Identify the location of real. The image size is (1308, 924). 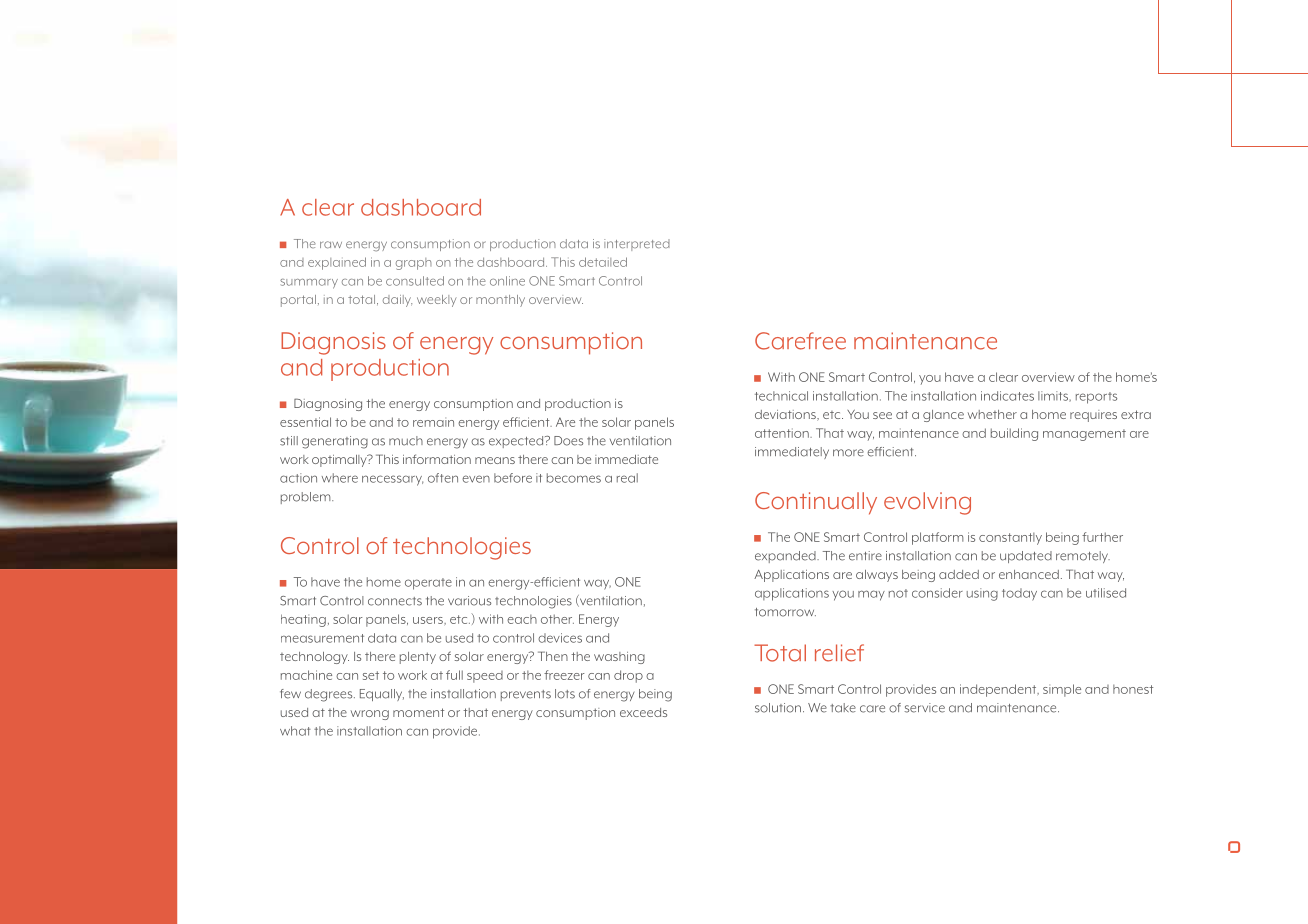
(627, 478).
